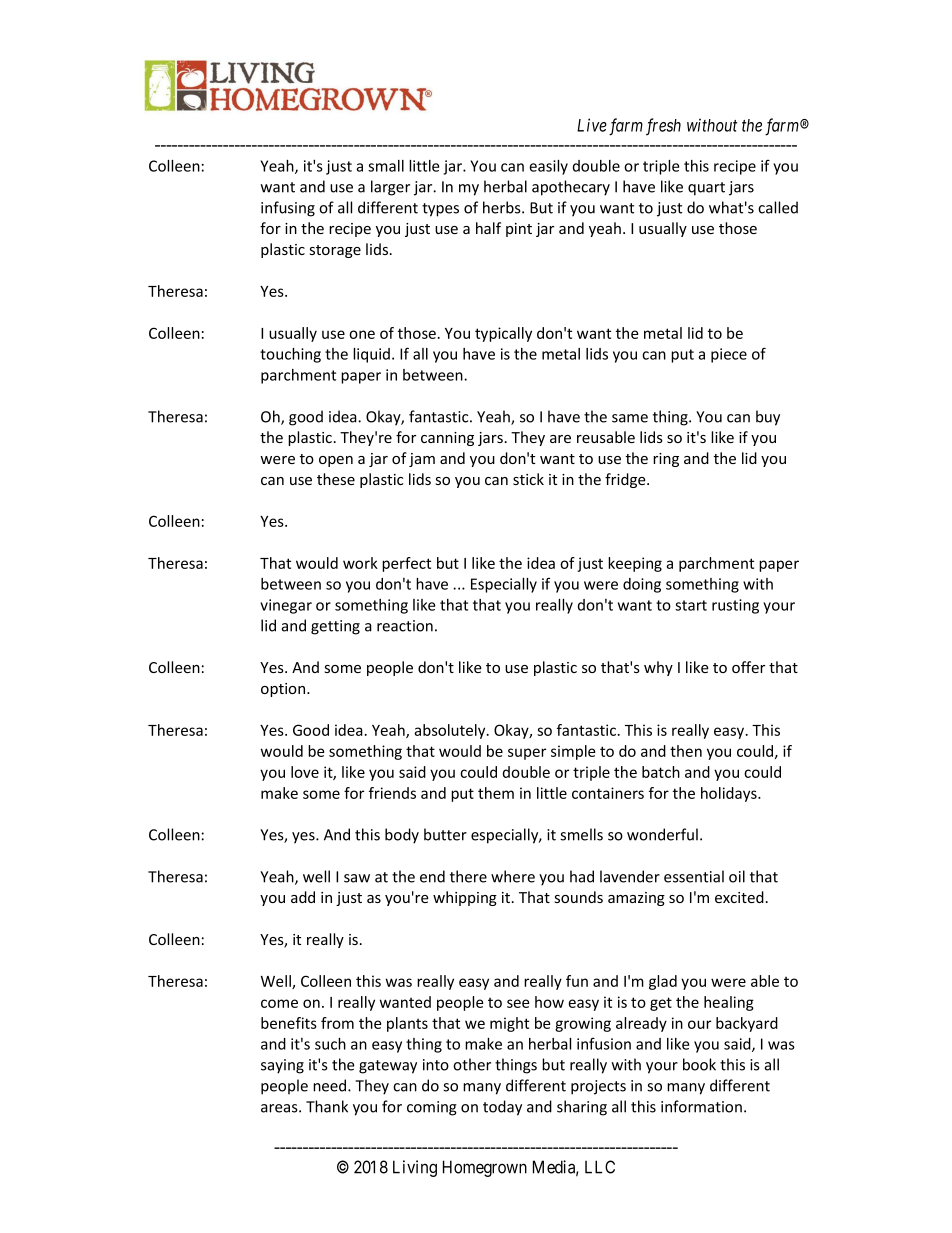 The width and height of the document is (952, 1233). Describe the element at coordinates (528, 479) in the document. I see `stick` at that location.
